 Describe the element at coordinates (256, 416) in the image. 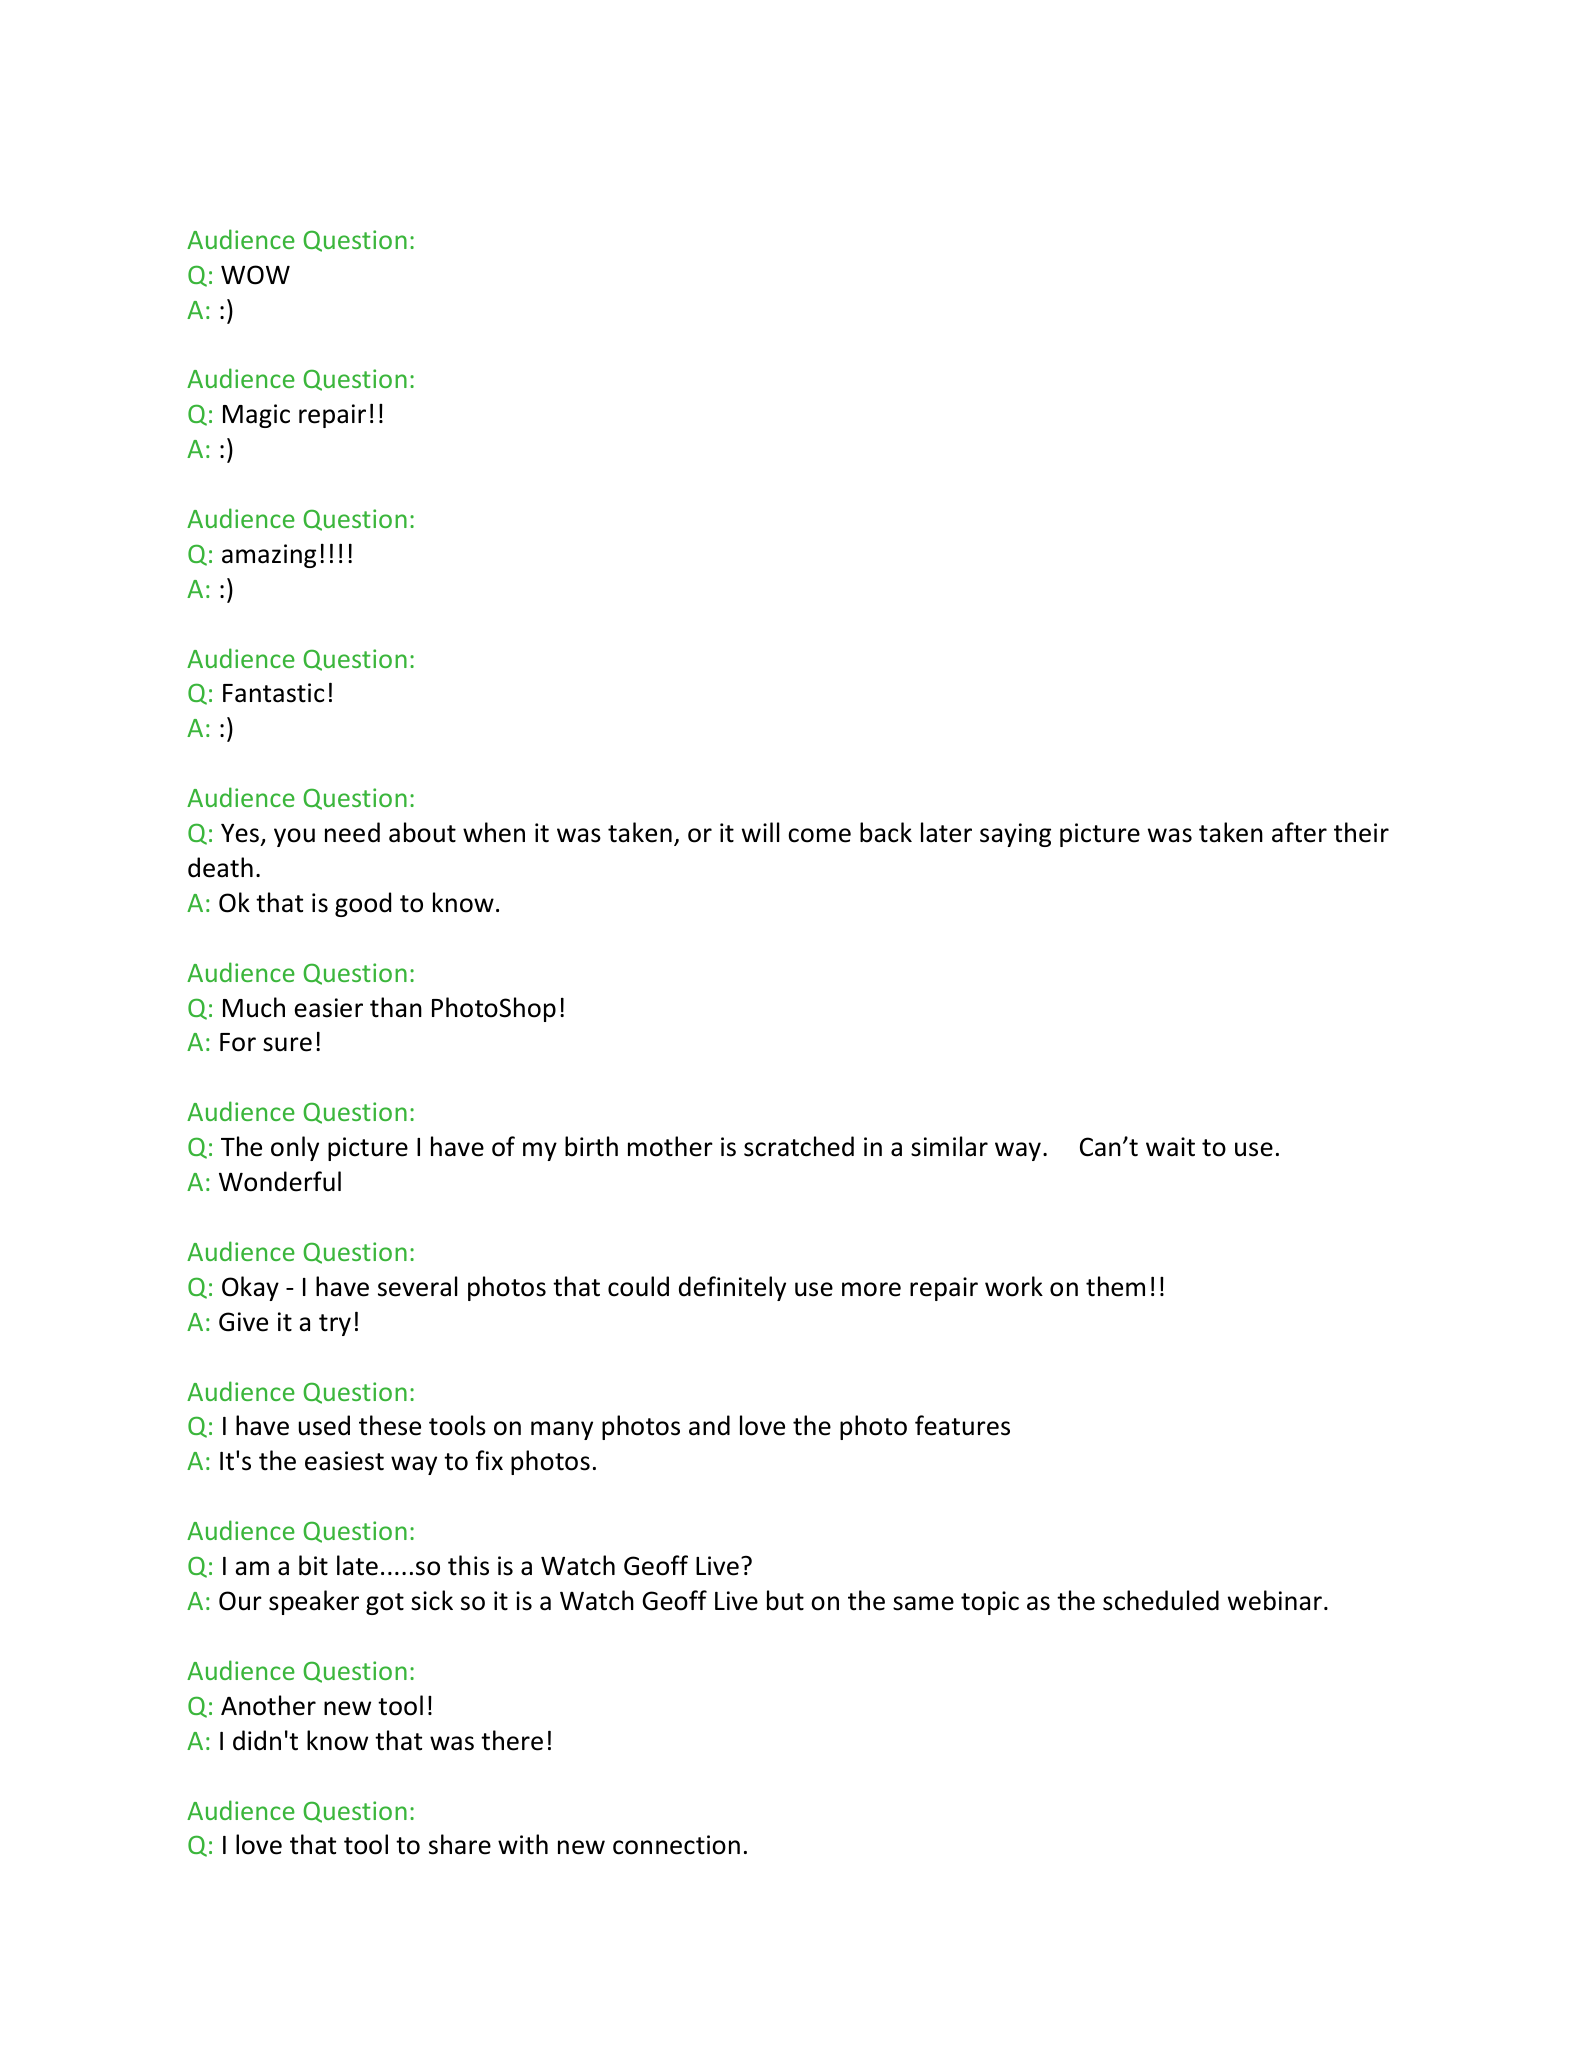

I see `Magic` at that location.
